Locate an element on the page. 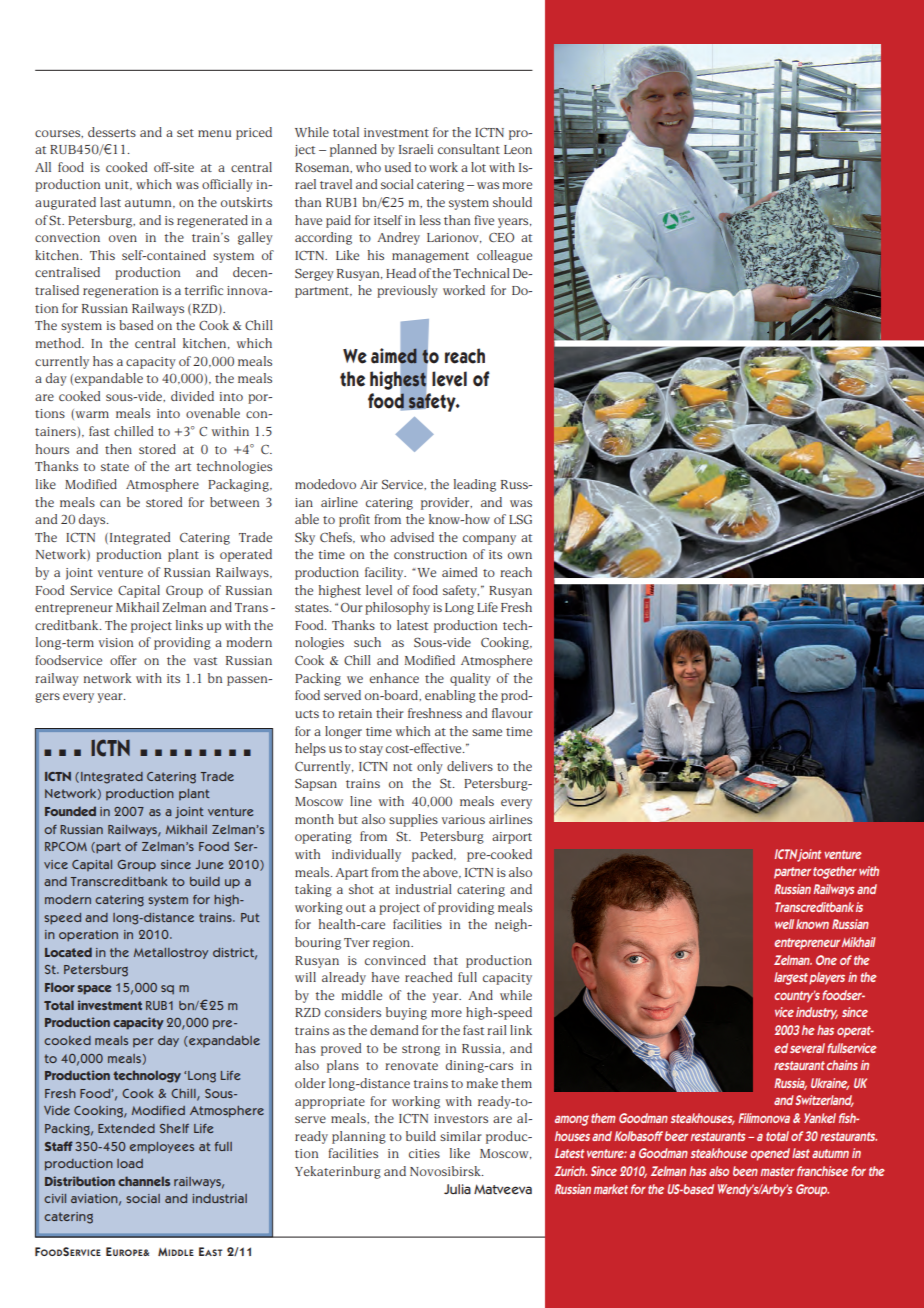 The image size is (924, 1308). quality is located at coordinates (470, 679).
